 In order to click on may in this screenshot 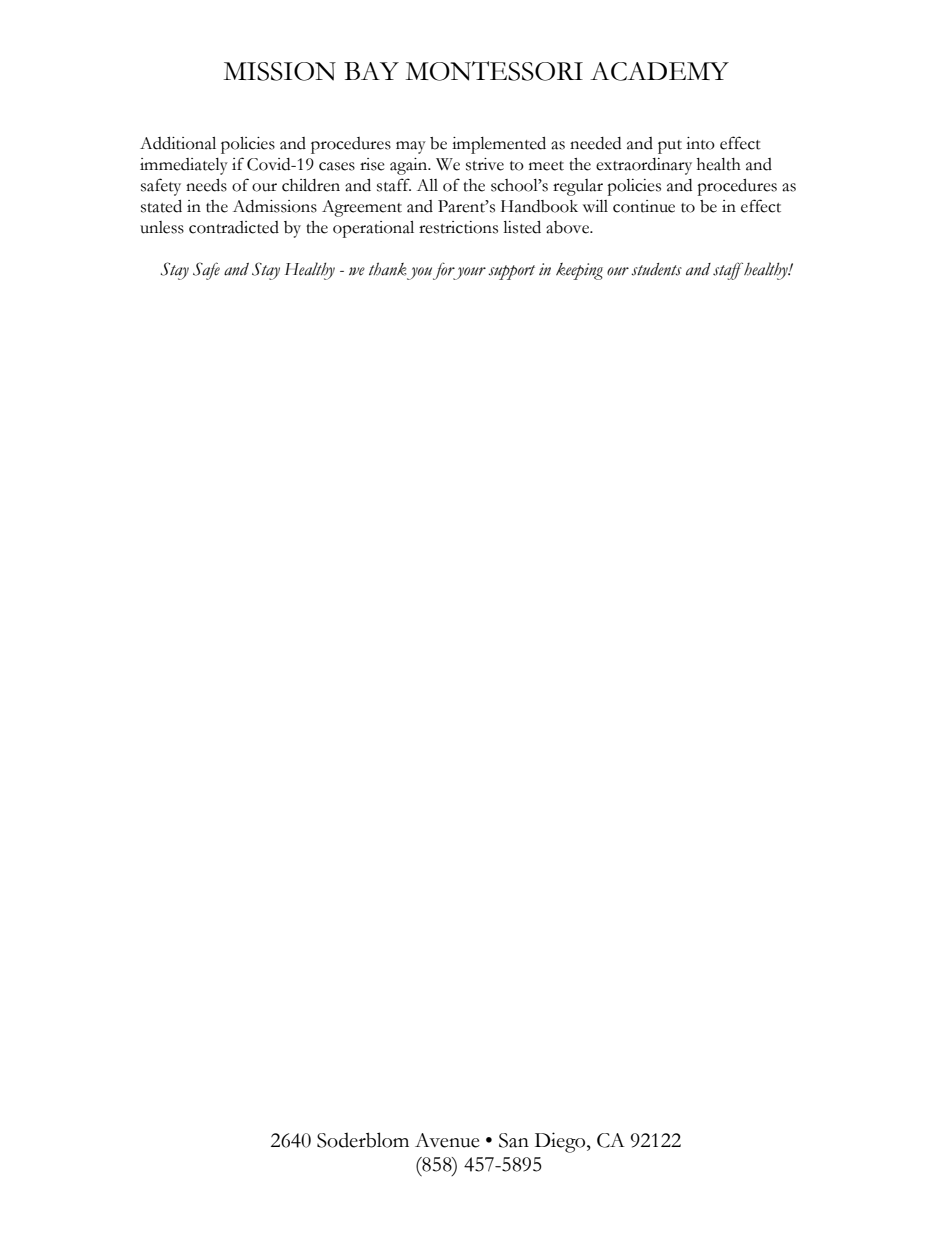, I will do `click(411, 147)`.
